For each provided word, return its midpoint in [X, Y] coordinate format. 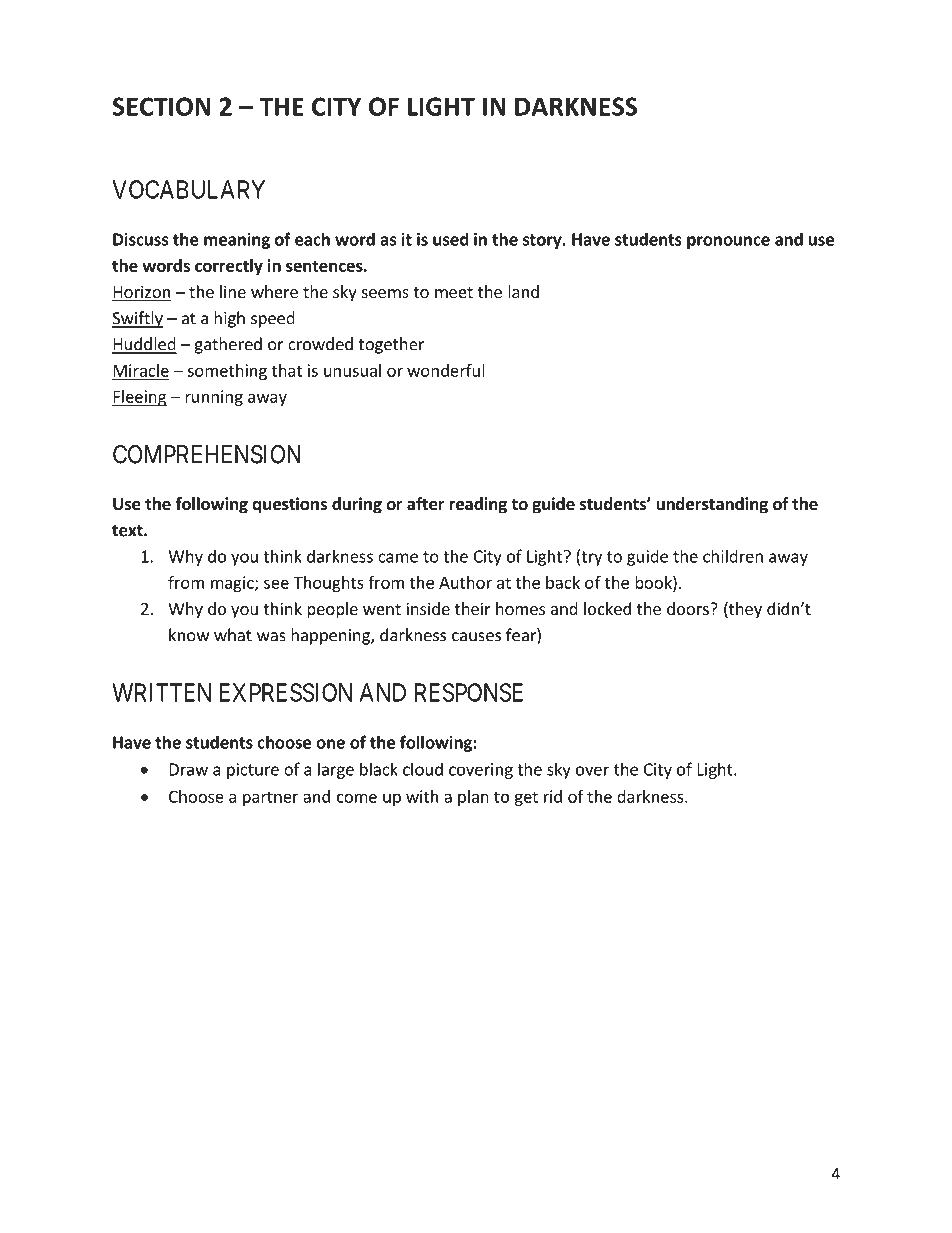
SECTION [162, 106]
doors [689, 608]
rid [553, 796]
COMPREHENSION [207, 454]
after [426, 504]
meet [454, 292]
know [189, 635]
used [451, 239]
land [523, 291]
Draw [188, 769]
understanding [712, 505]
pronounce [728, 242]
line [233, 291]
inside [428, 608]
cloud [423, 769]
